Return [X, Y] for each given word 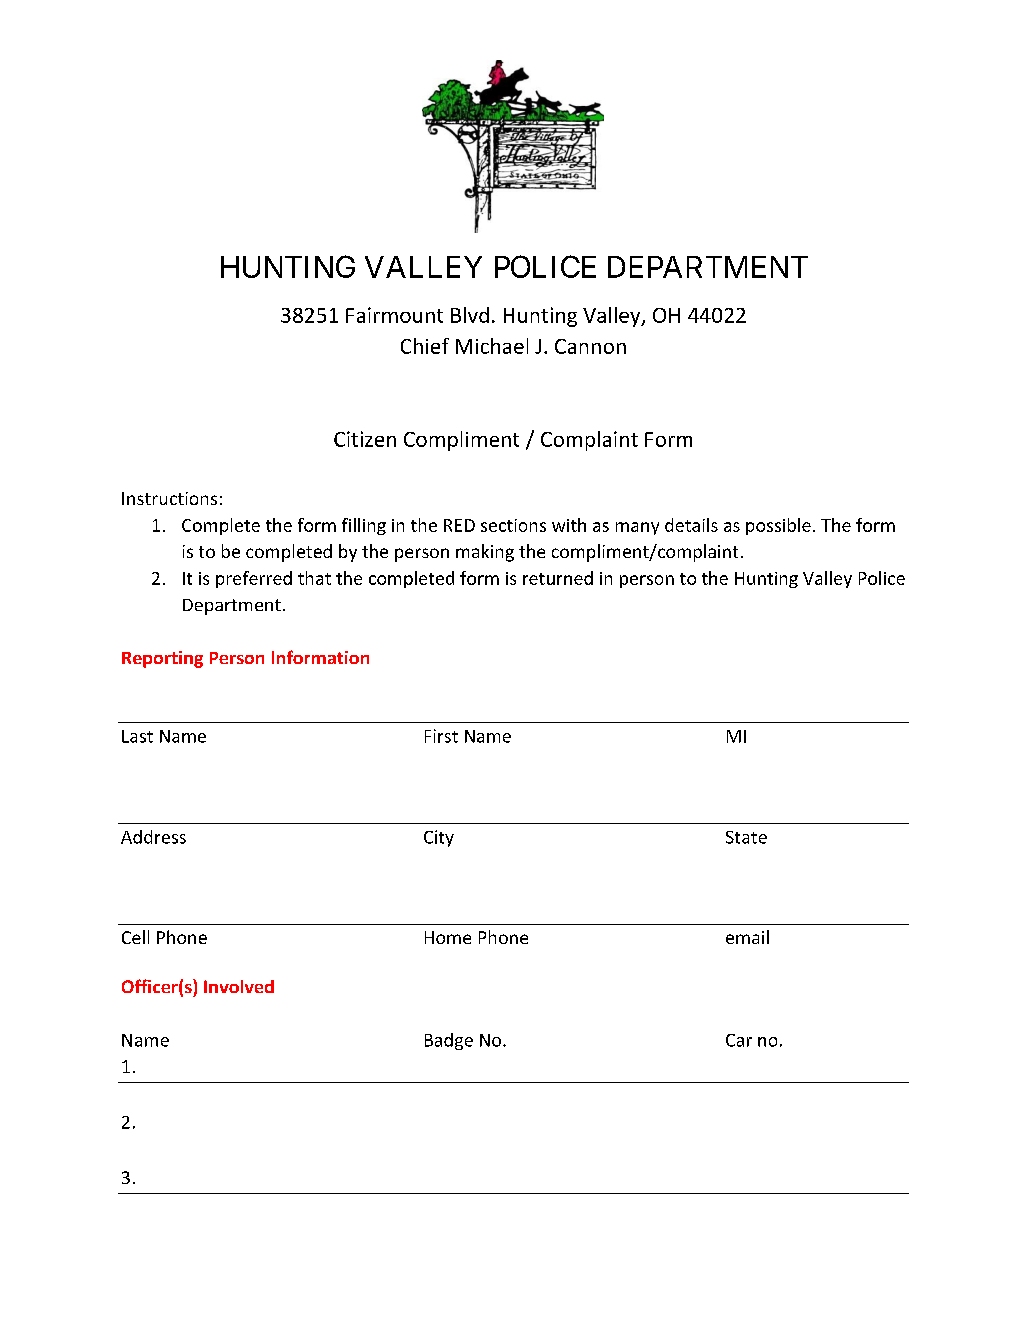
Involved [239, 986]
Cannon [590, 346]
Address [153, 837]
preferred [254, 579]
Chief [425, 346]
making [485, 553]
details [691, 525]
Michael [492, 346]
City [439, 838]
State [746, 837]
